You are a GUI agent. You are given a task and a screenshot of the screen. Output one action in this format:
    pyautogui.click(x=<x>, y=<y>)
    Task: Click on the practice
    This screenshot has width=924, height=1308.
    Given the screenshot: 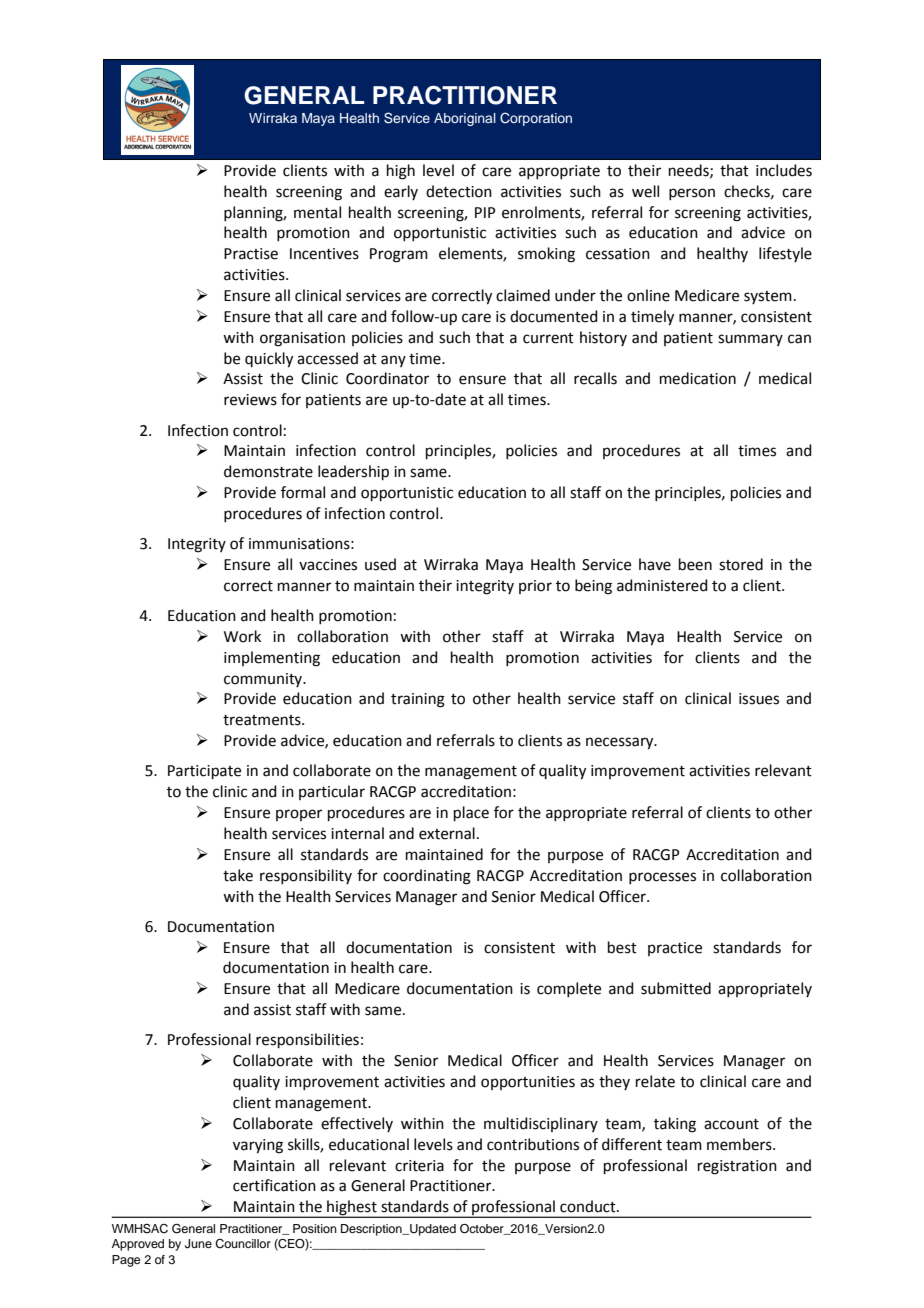 What is the action you would take?
    pyautogui.click(x=675, y=949)
